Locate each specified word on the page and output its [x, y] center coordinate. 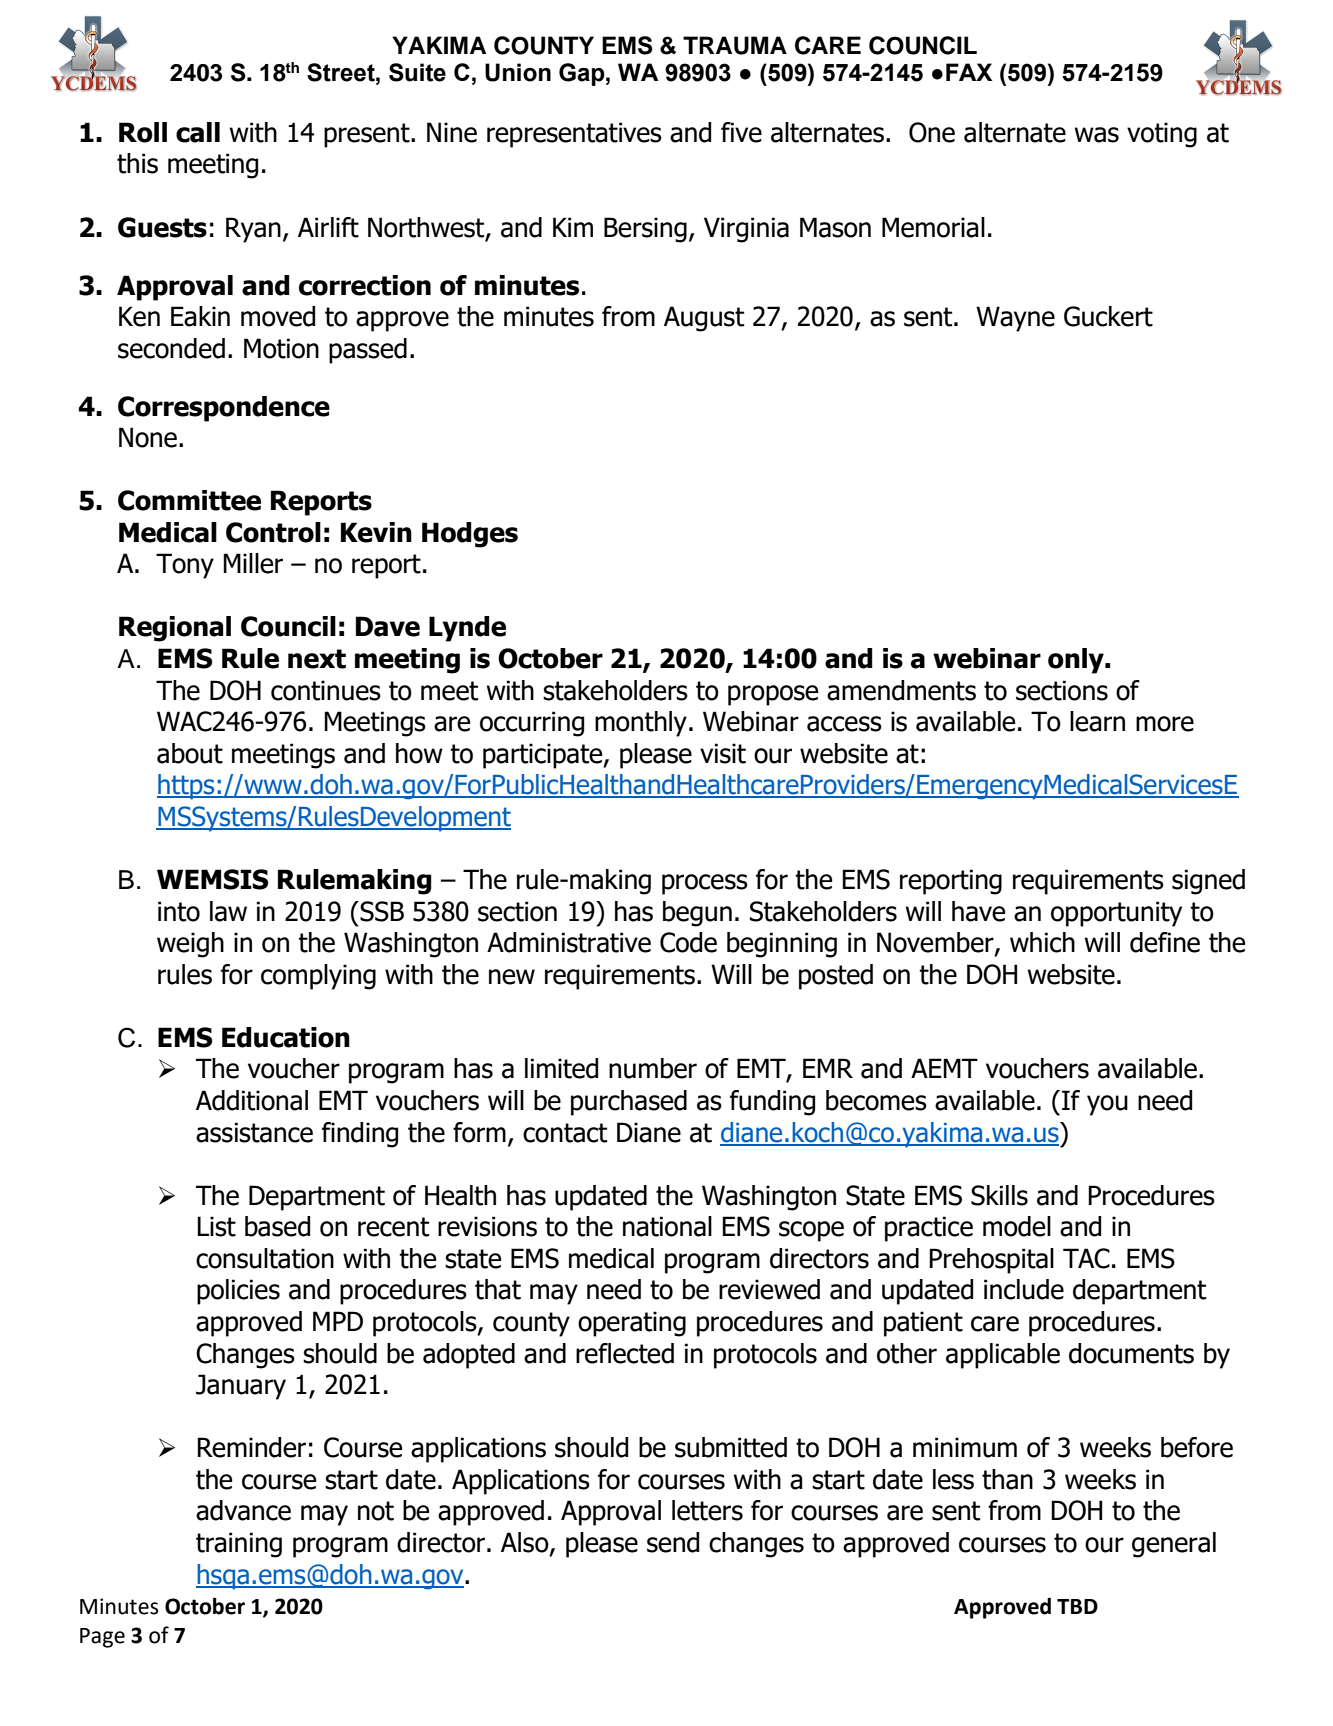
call [198, 132]
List [216, 1226]
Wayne [1015, 319]
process [705, 884]
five [741, 132]
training [239, 1545]
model [1017, 1226]
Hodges [470, 535]
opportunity [1116, 914]
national [667, 1226]
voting [1162, 135]
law [228, 911]
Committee [189, 500]
